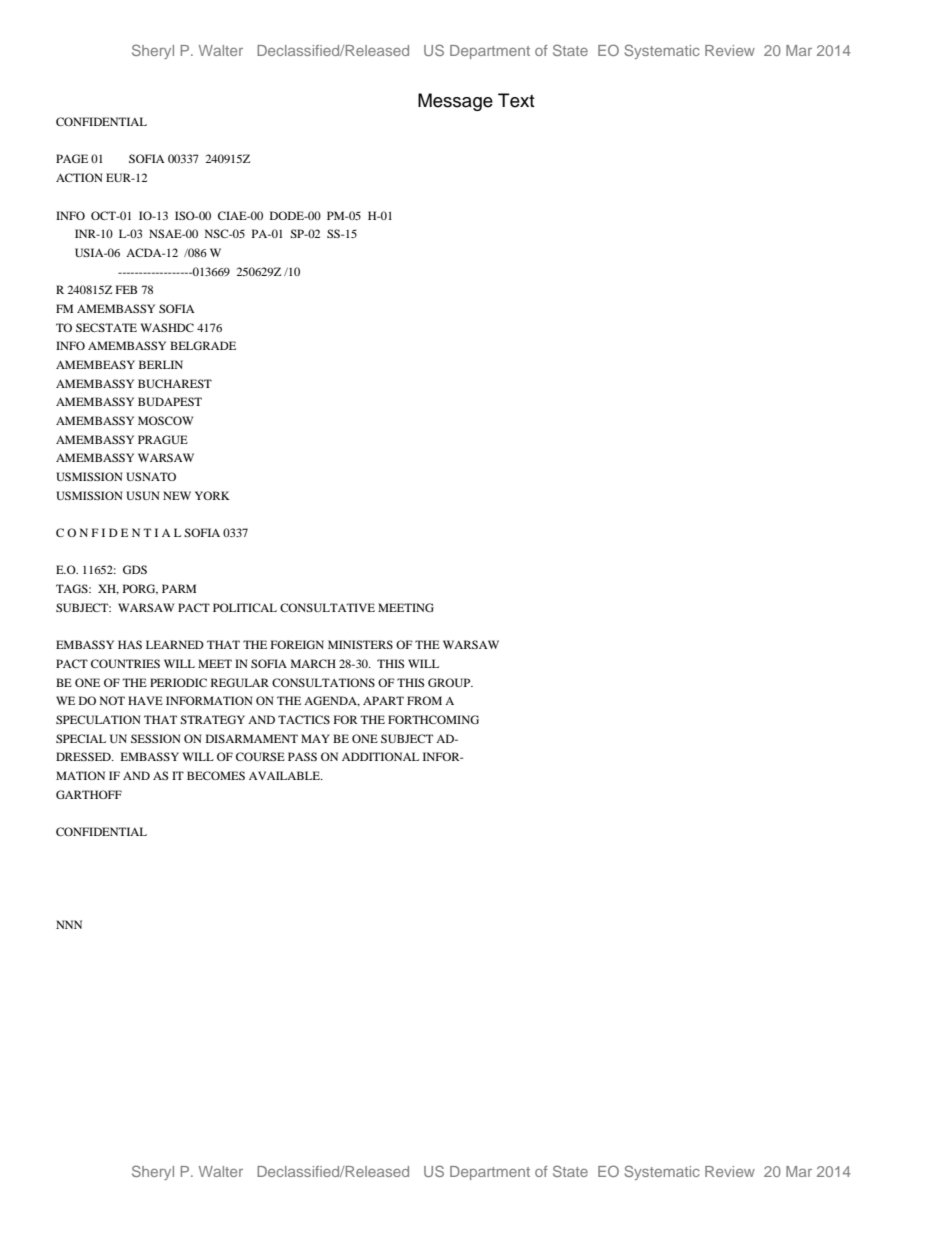 The height and width of the screenshot is (1233, 952). Describe the element at coordinates (455, 102) in the screenshot. I see `Message` at that location.
